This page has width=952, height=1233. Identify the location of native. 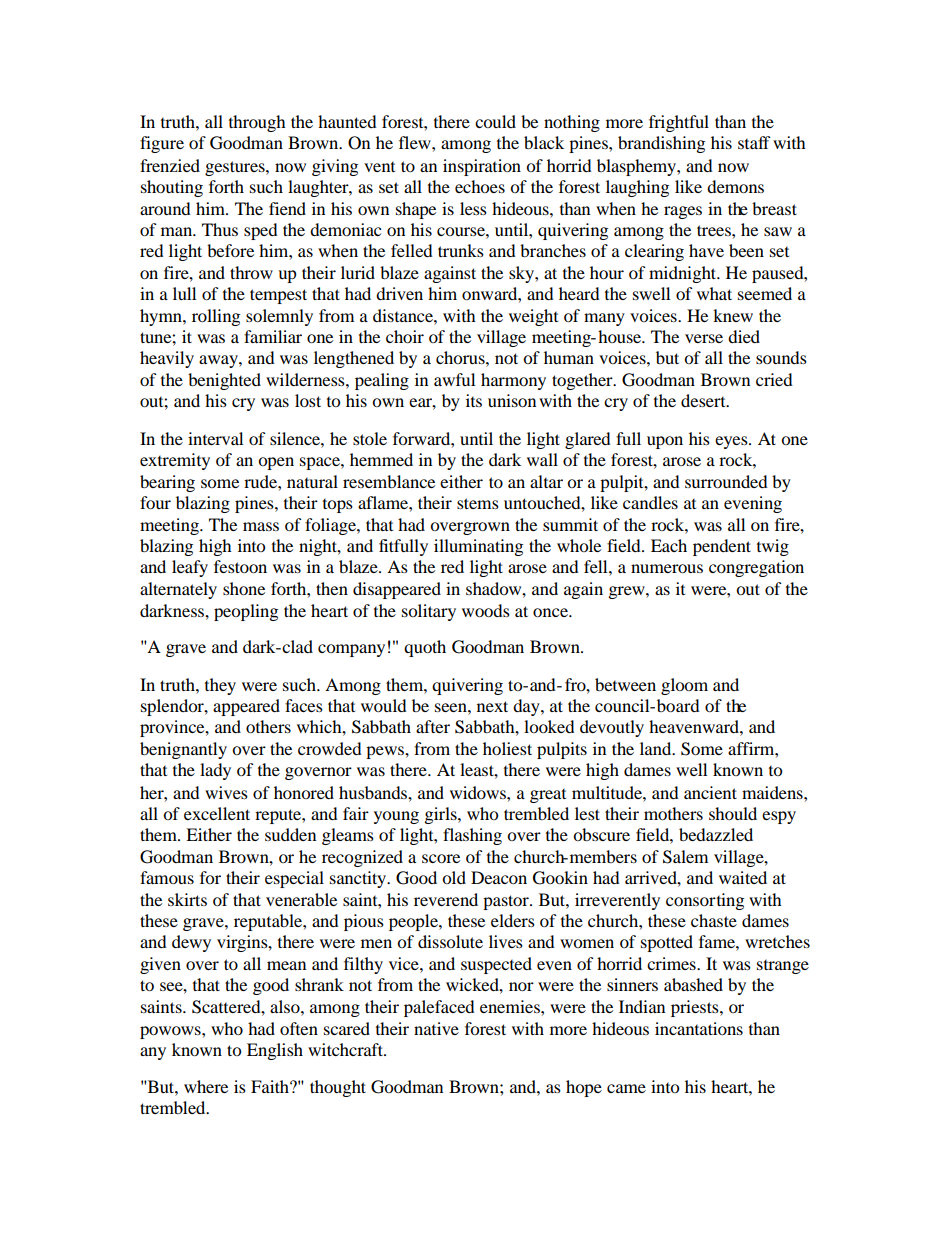
(436, 1028).
